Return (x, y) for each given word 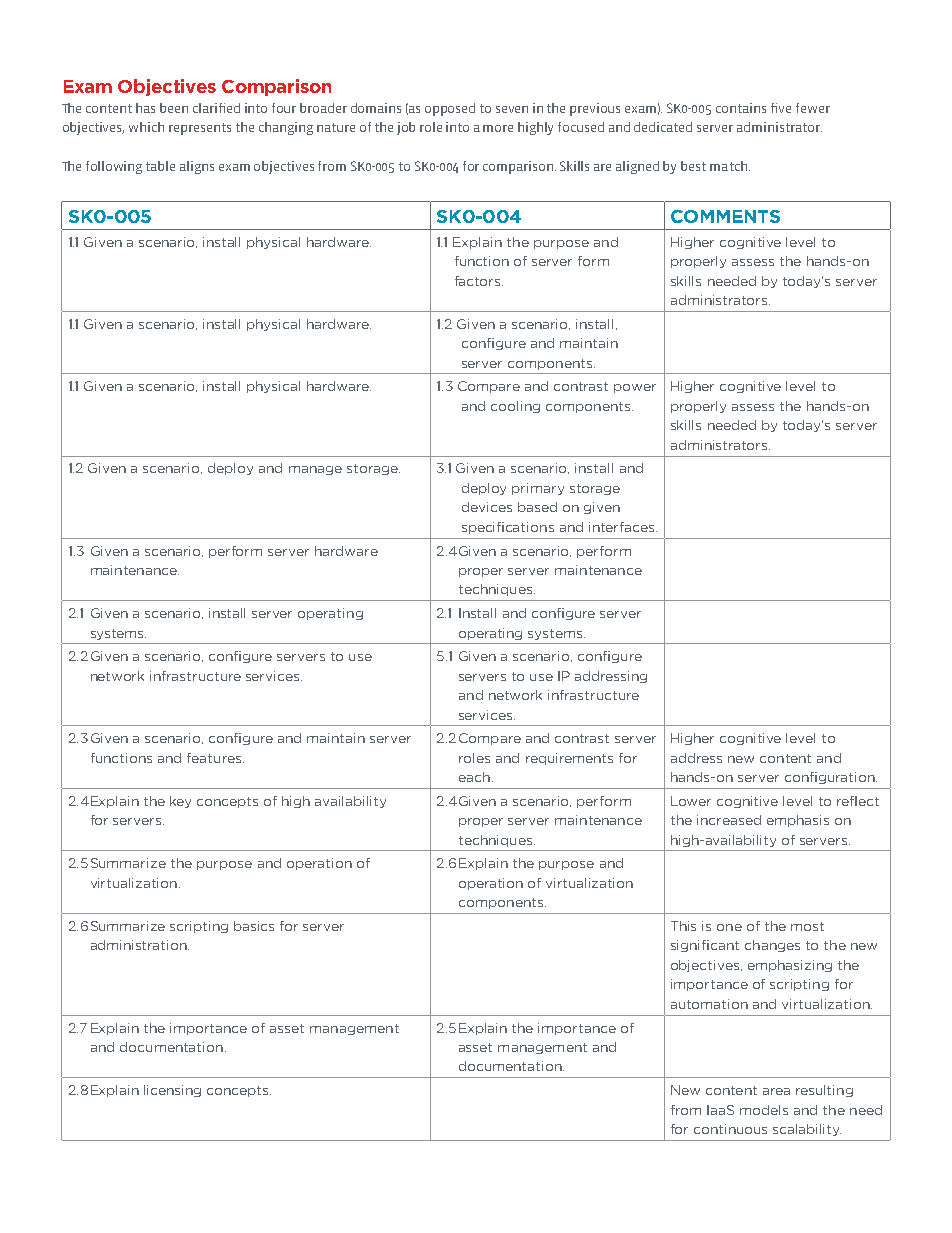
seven (512, 109)
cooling (515, 407)
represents (200, 129)
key (180, 802)
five (781, 108)
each (474, 777)
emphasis (798, 821)
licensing (172, 1091)
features (215, 758)
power (635, 388)
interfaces (621, 527)
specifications (508, 528)
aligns (197, 167)
